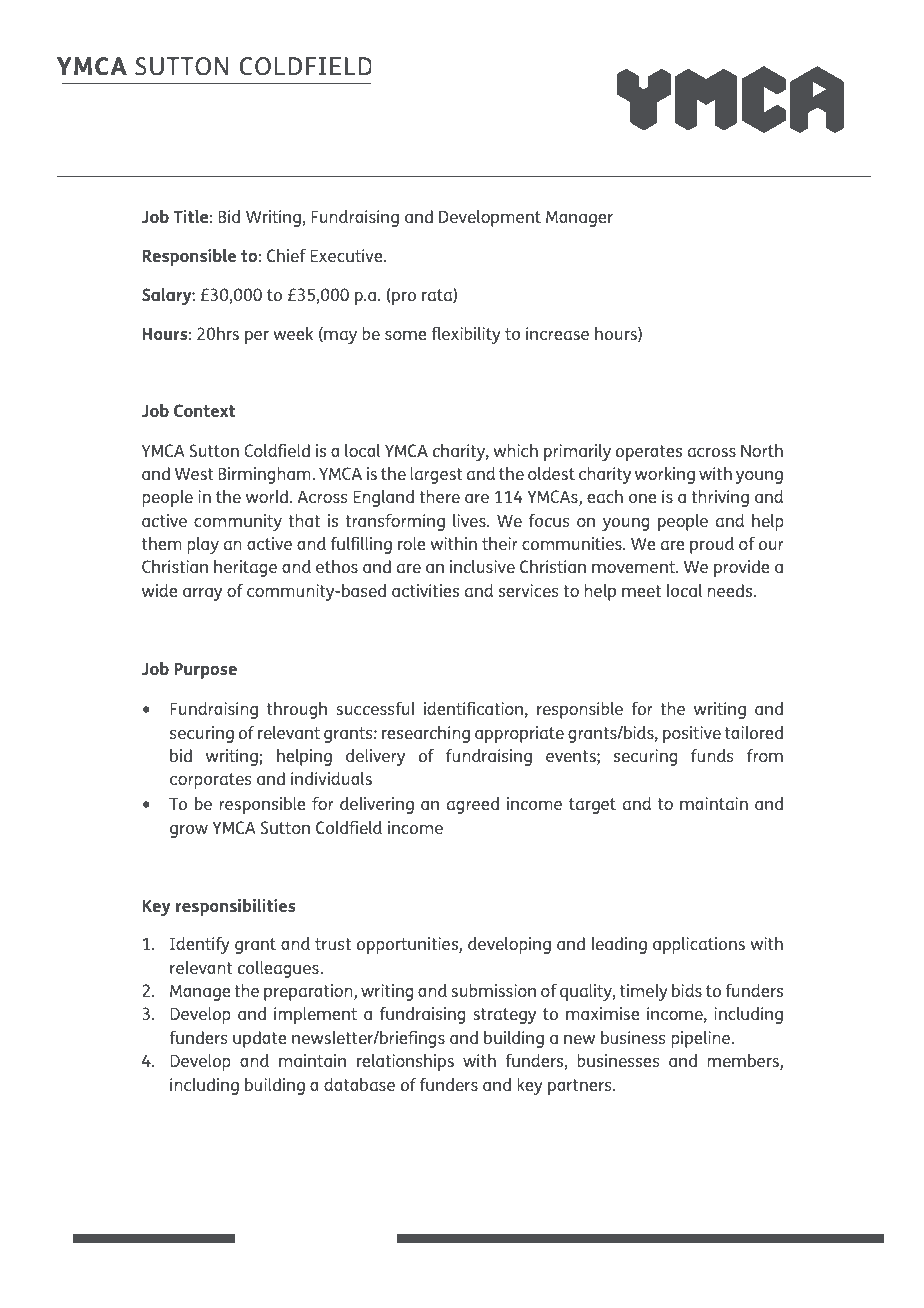  I want to click on Chief, so click(286, 255).
